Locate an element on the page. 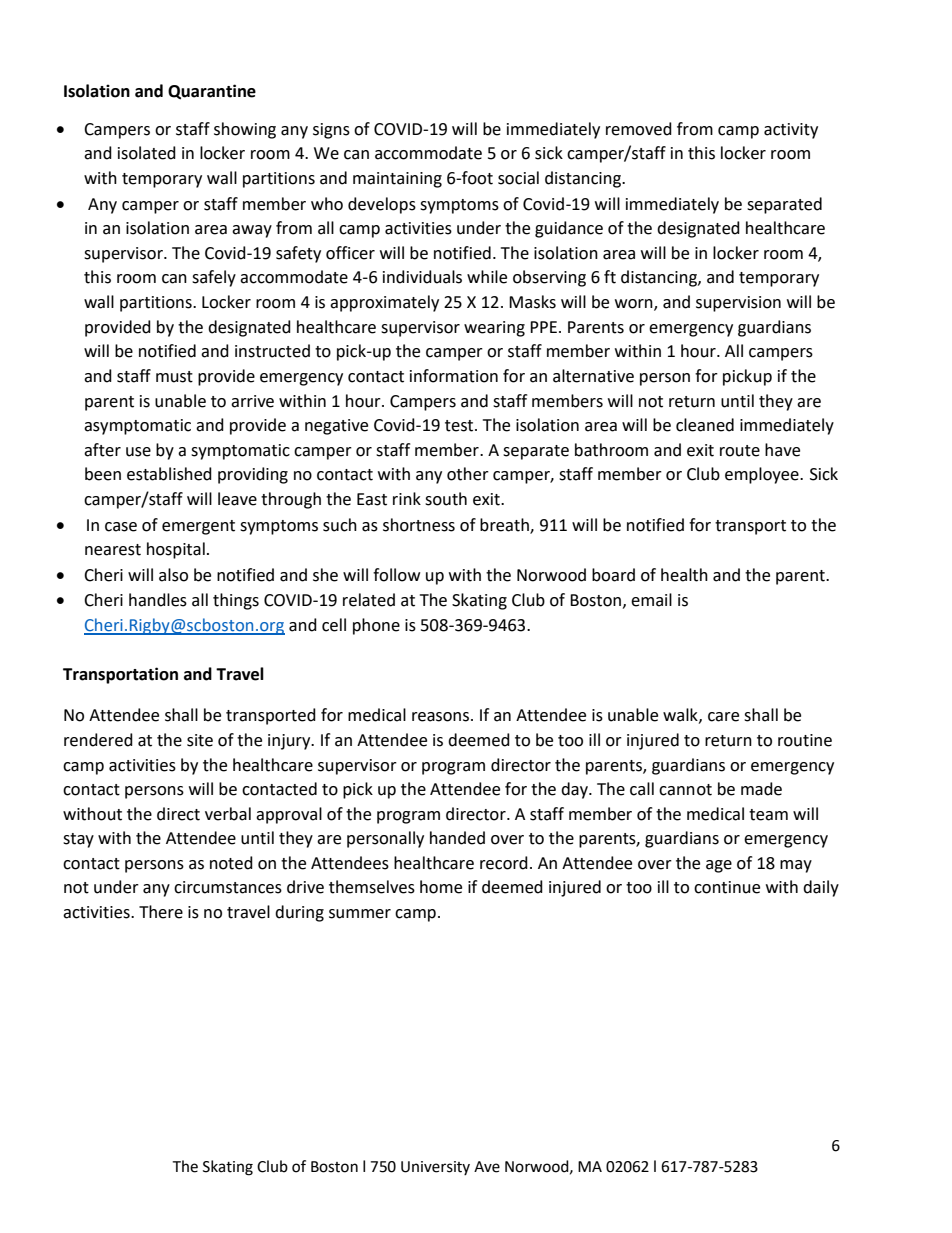  established is located at coordinates (169, 474).
